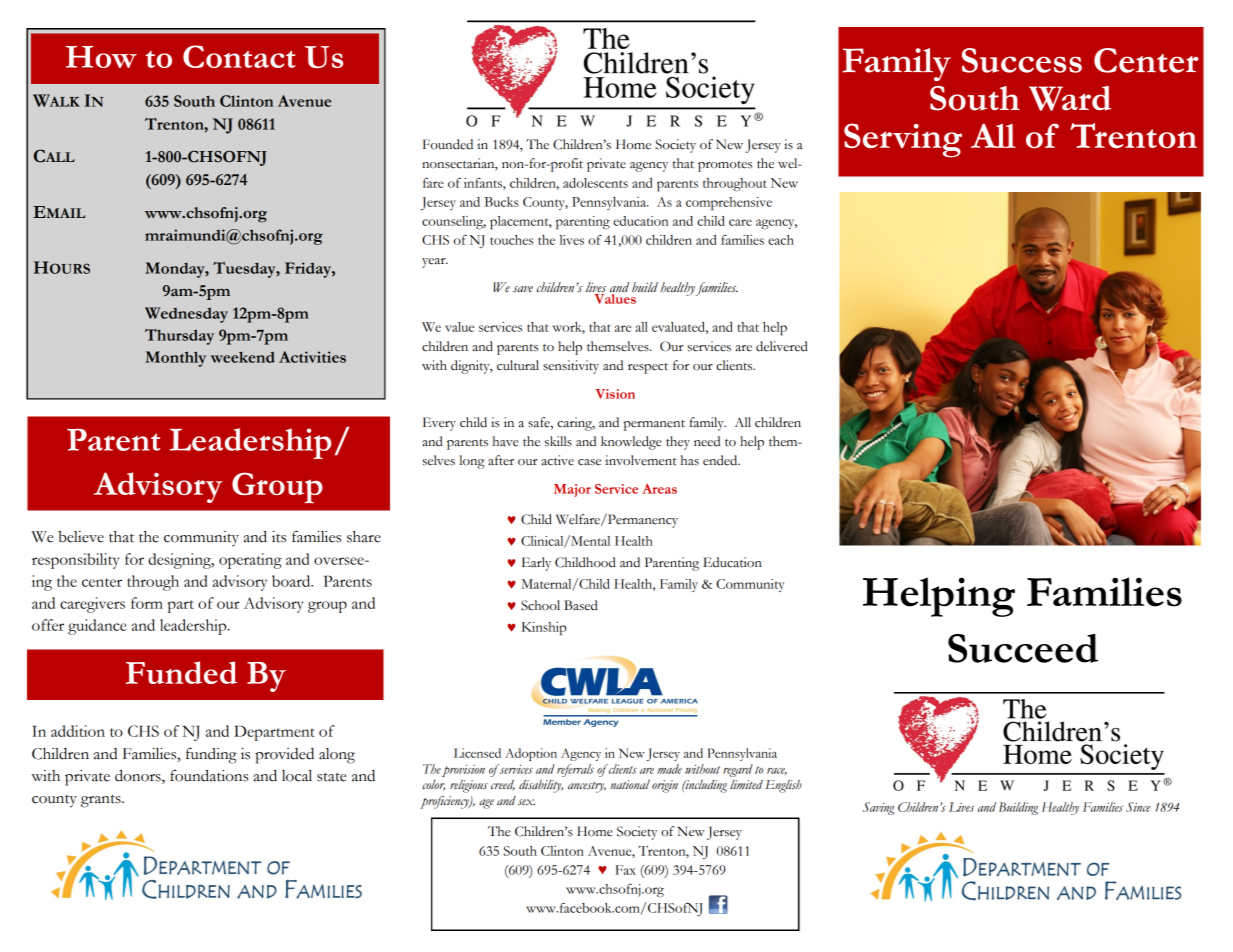  I want to click on believe, so click(81, 537).
